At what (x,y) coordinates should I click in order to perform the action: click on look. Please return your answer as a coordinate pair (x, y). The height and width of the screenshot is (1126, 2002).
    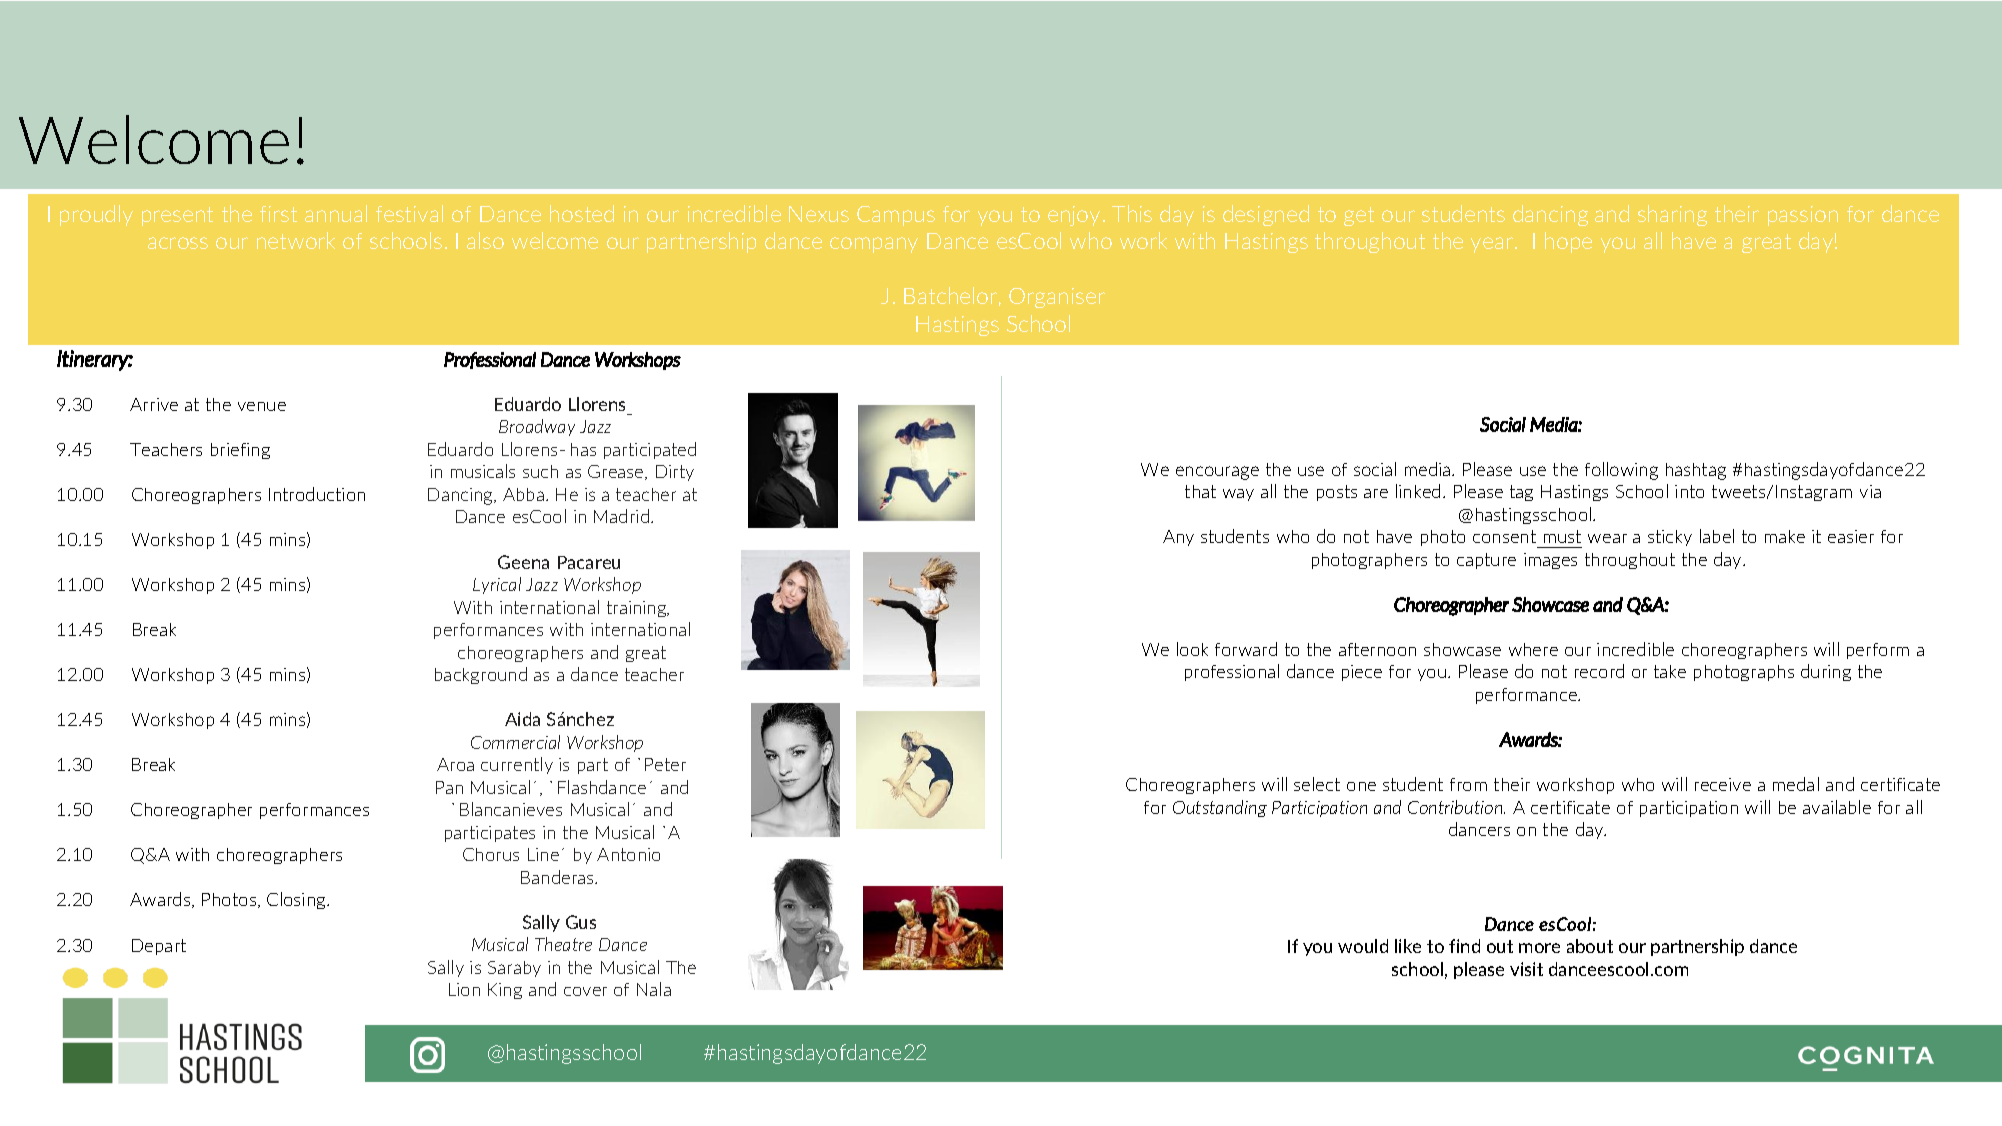
    Looking at the image, I should click on (1192, 649).
